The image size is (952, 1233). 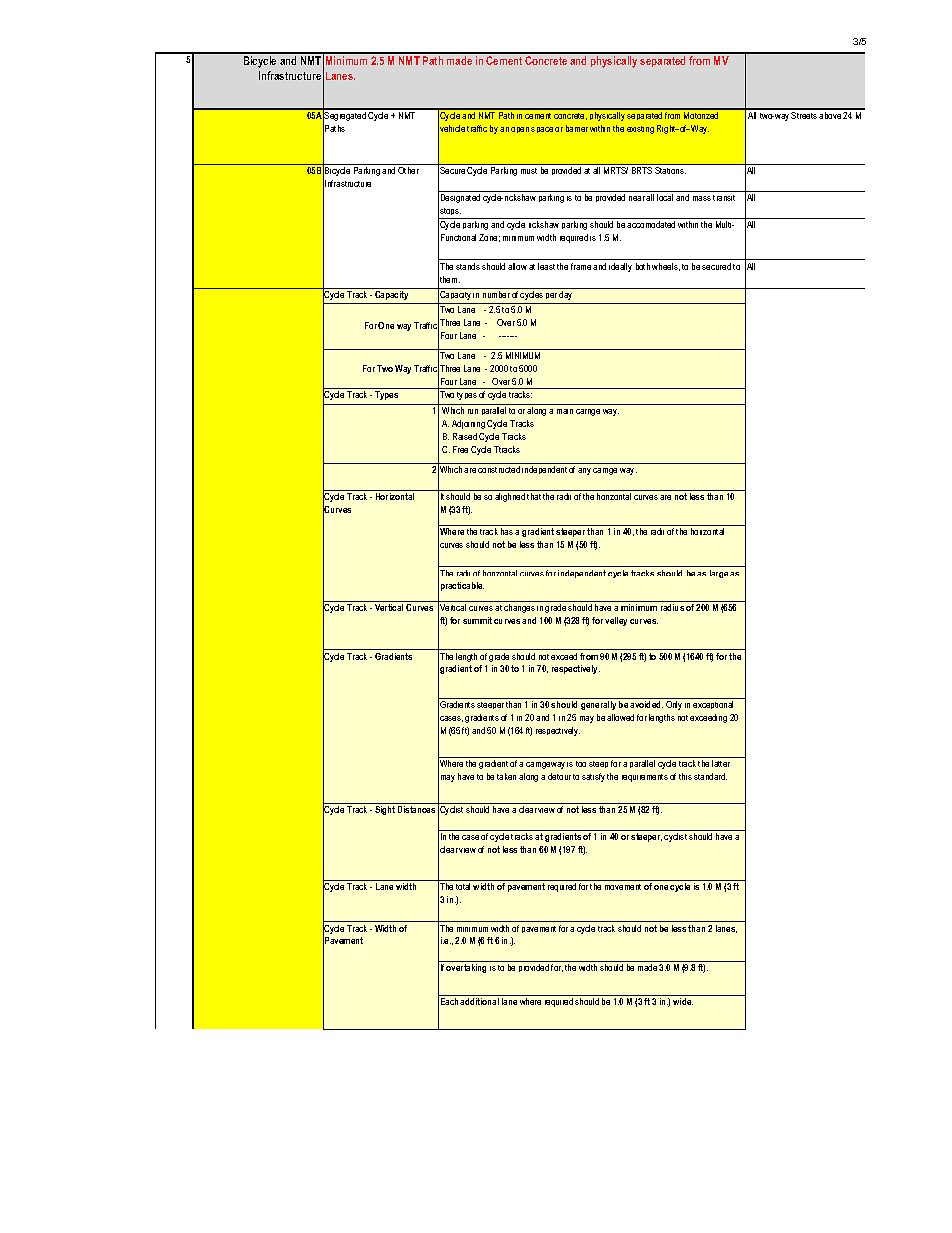 I want to click on Free, so click(x=460, y=449).
